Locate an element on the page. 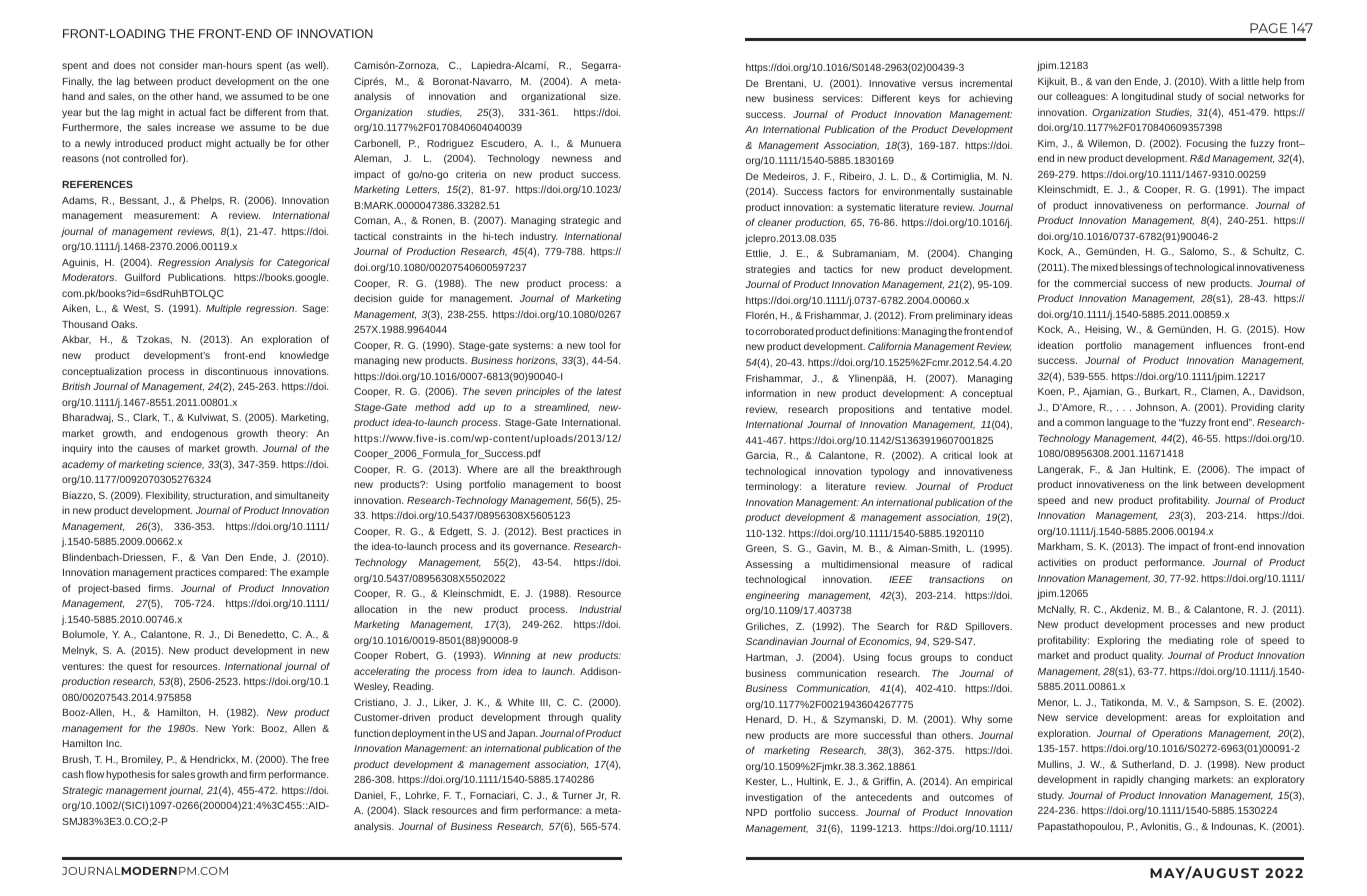 This document has width=1367, height=896. hypothesis is located at coordinates (130, 775).
